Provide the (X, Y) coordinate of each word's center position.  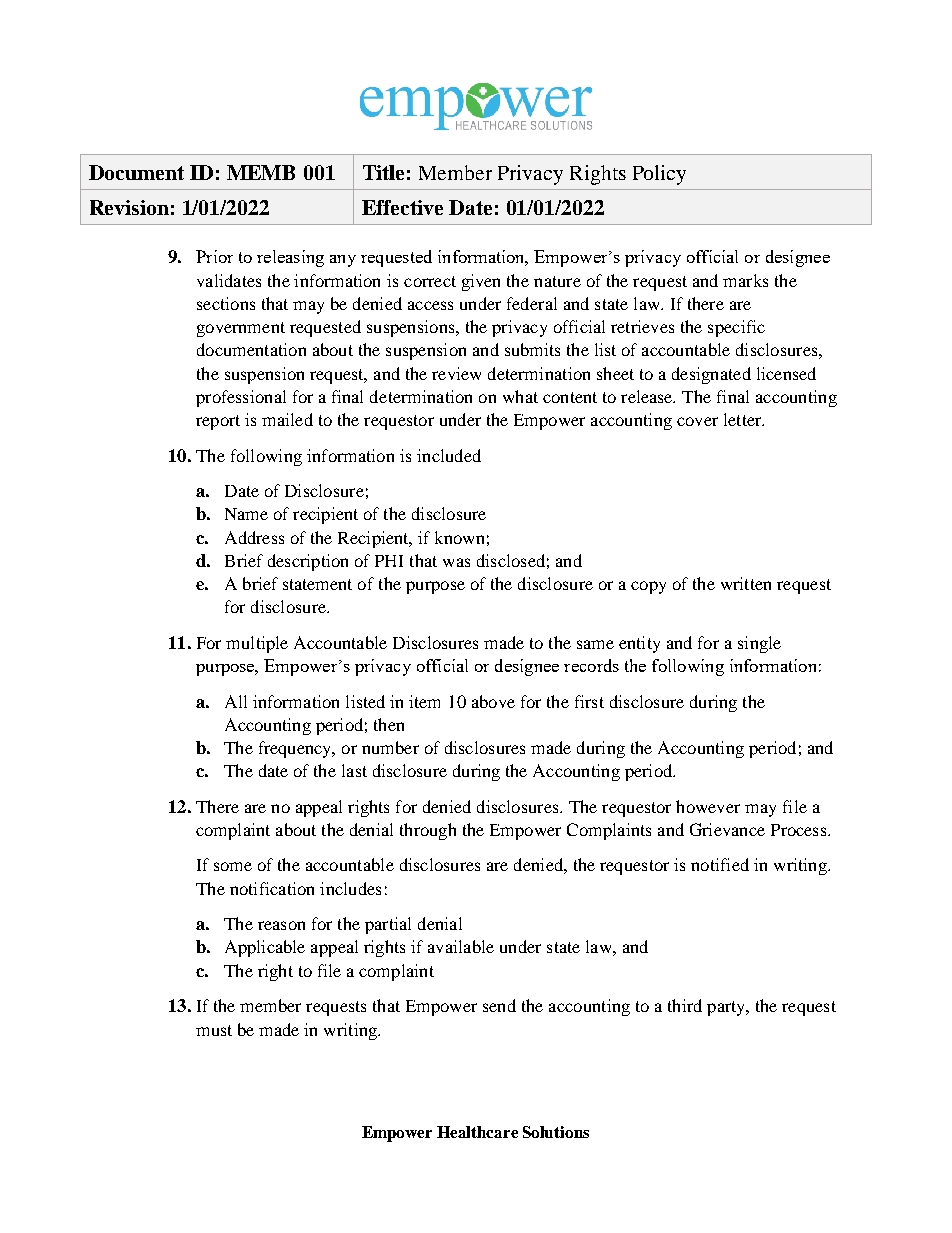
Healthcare (477, 1132)
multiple (257, 644)
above (493, 701)
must (214, 1030)
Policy (659, 175)
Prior (214, 256)
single (759, 644)
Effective (402, 207)
